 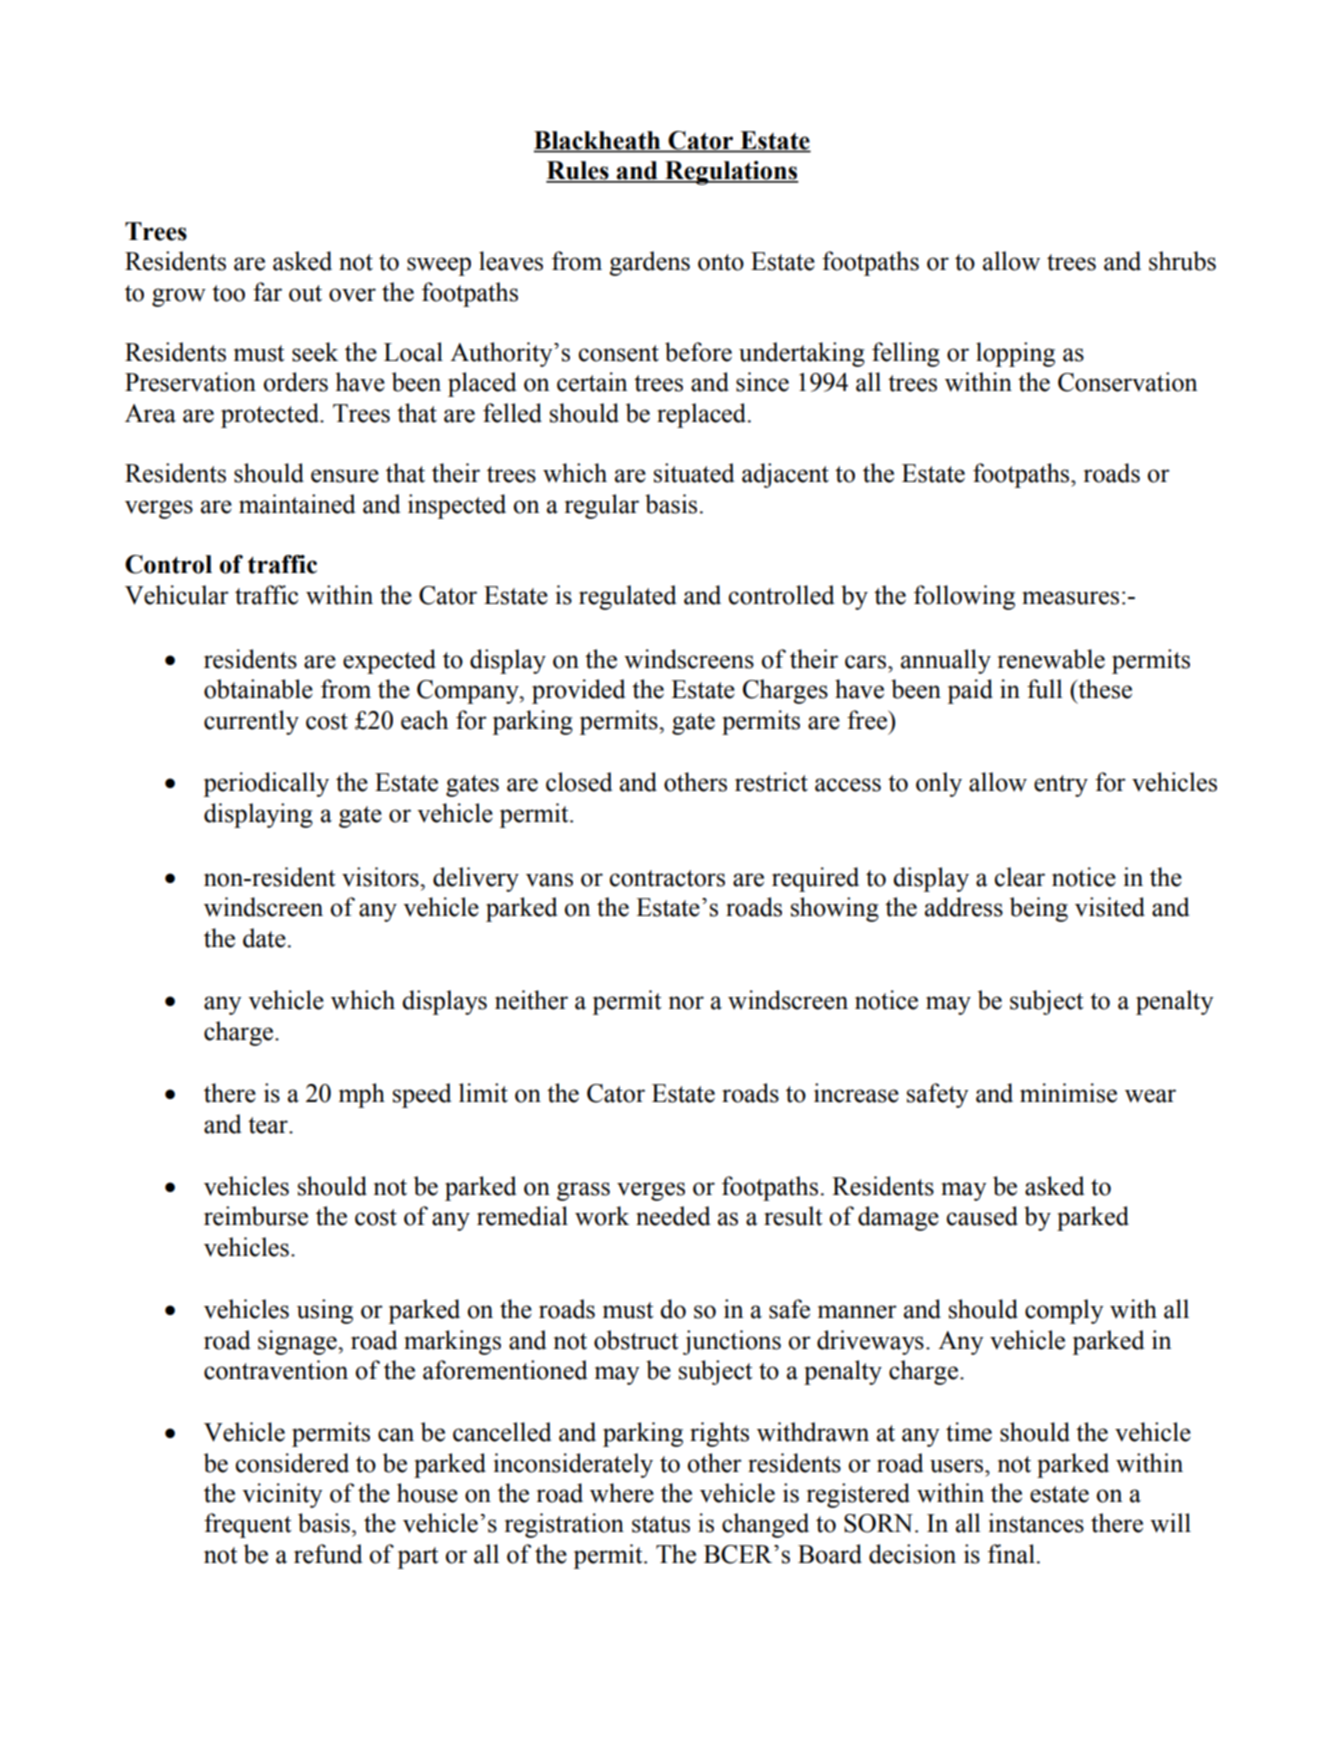 What do you see at coordinates (673, 1216) in the screenshot?
I see `needed` at bounding box center [673, 1216].
